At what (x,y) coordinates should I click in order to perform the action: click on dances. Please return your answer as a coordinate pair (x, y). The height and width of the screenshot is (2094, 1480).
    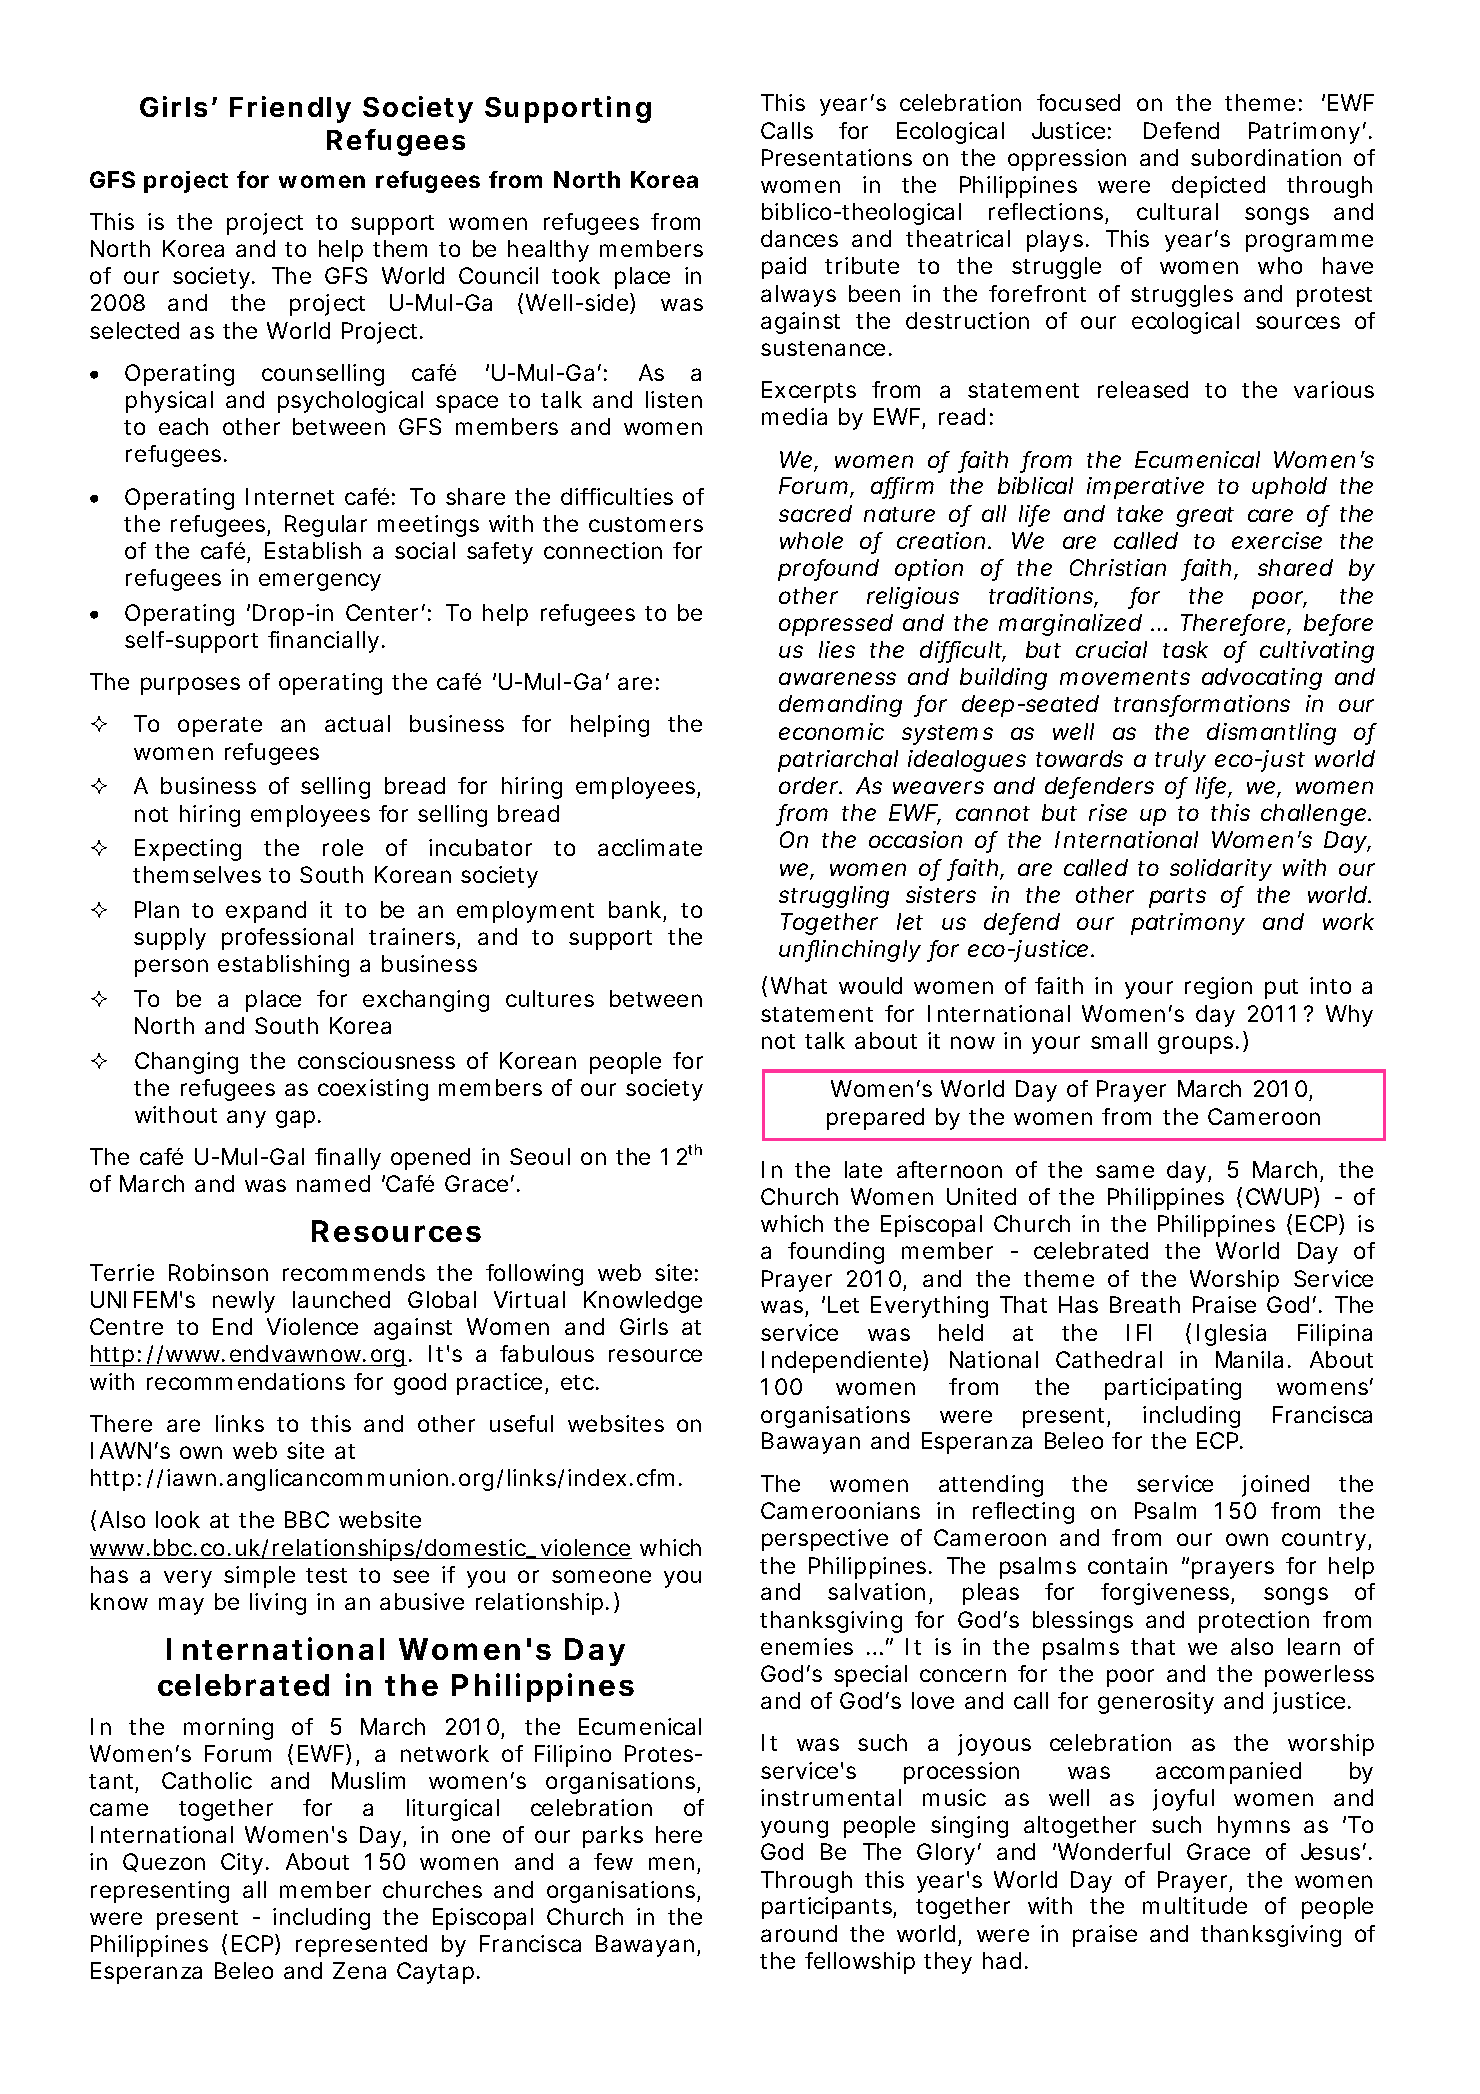
    Looking at the image, I should click on (799, 238).
